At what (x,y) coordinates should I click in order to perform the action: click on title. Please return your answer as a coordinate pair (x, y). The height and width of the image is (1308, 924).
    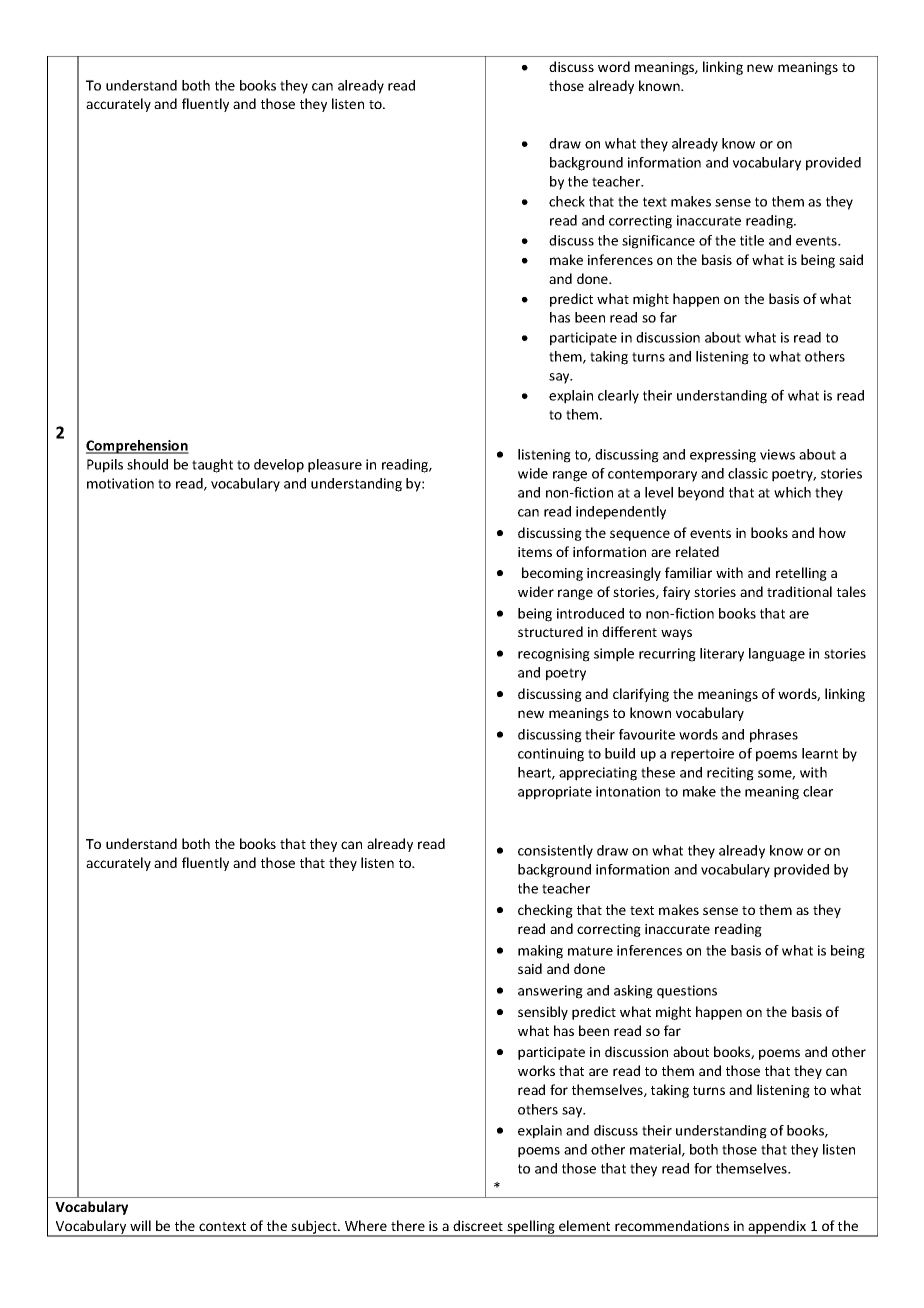
    Looking at the image, I should click on (752, 240).
